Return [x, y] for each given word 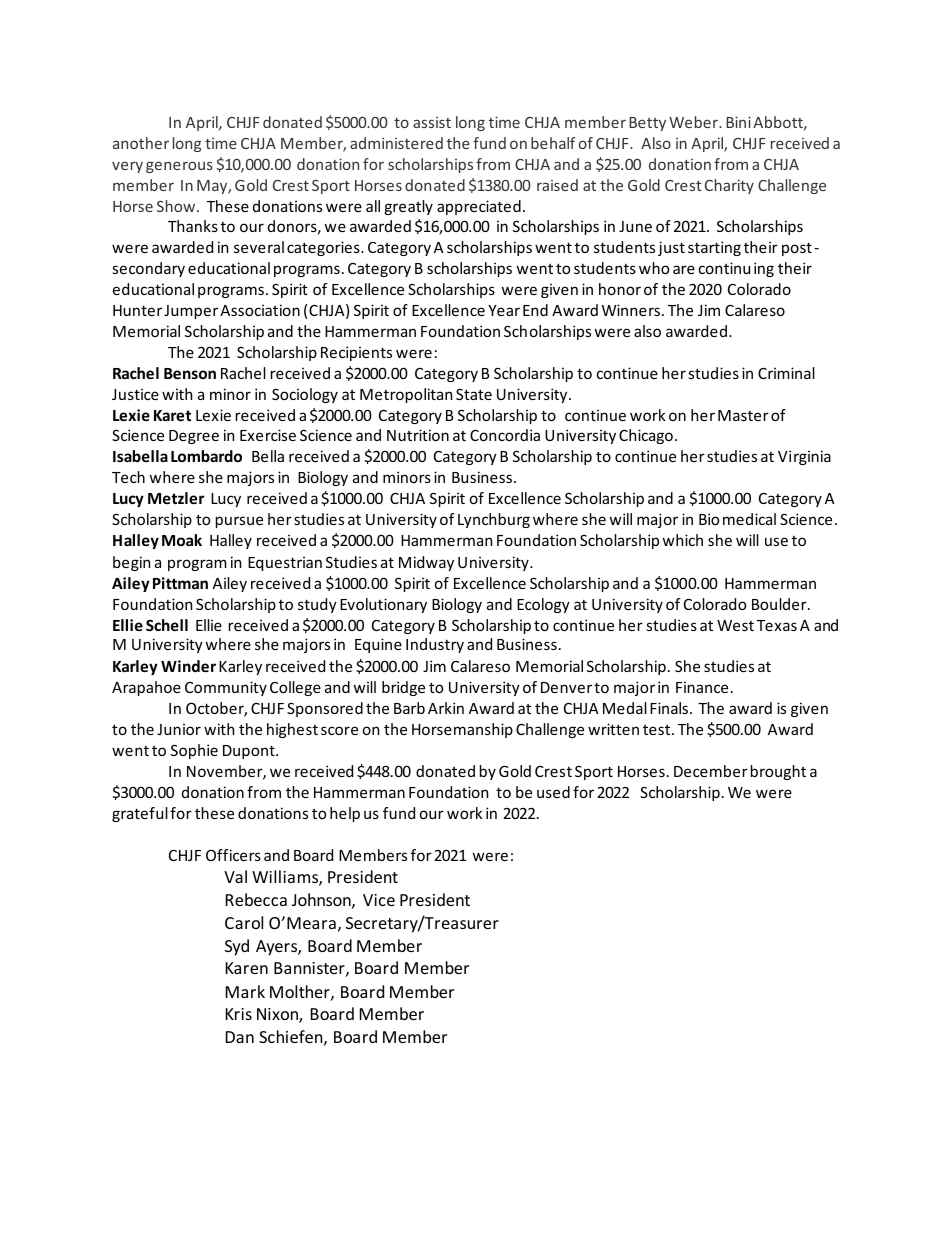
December [711, 771]
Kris [239, 1014]
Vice [379, 900]
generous [179, 167]
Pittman [180, 583]
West [735, 625]
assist [432, 122]
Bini [738, 122]
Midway [426, 563]
